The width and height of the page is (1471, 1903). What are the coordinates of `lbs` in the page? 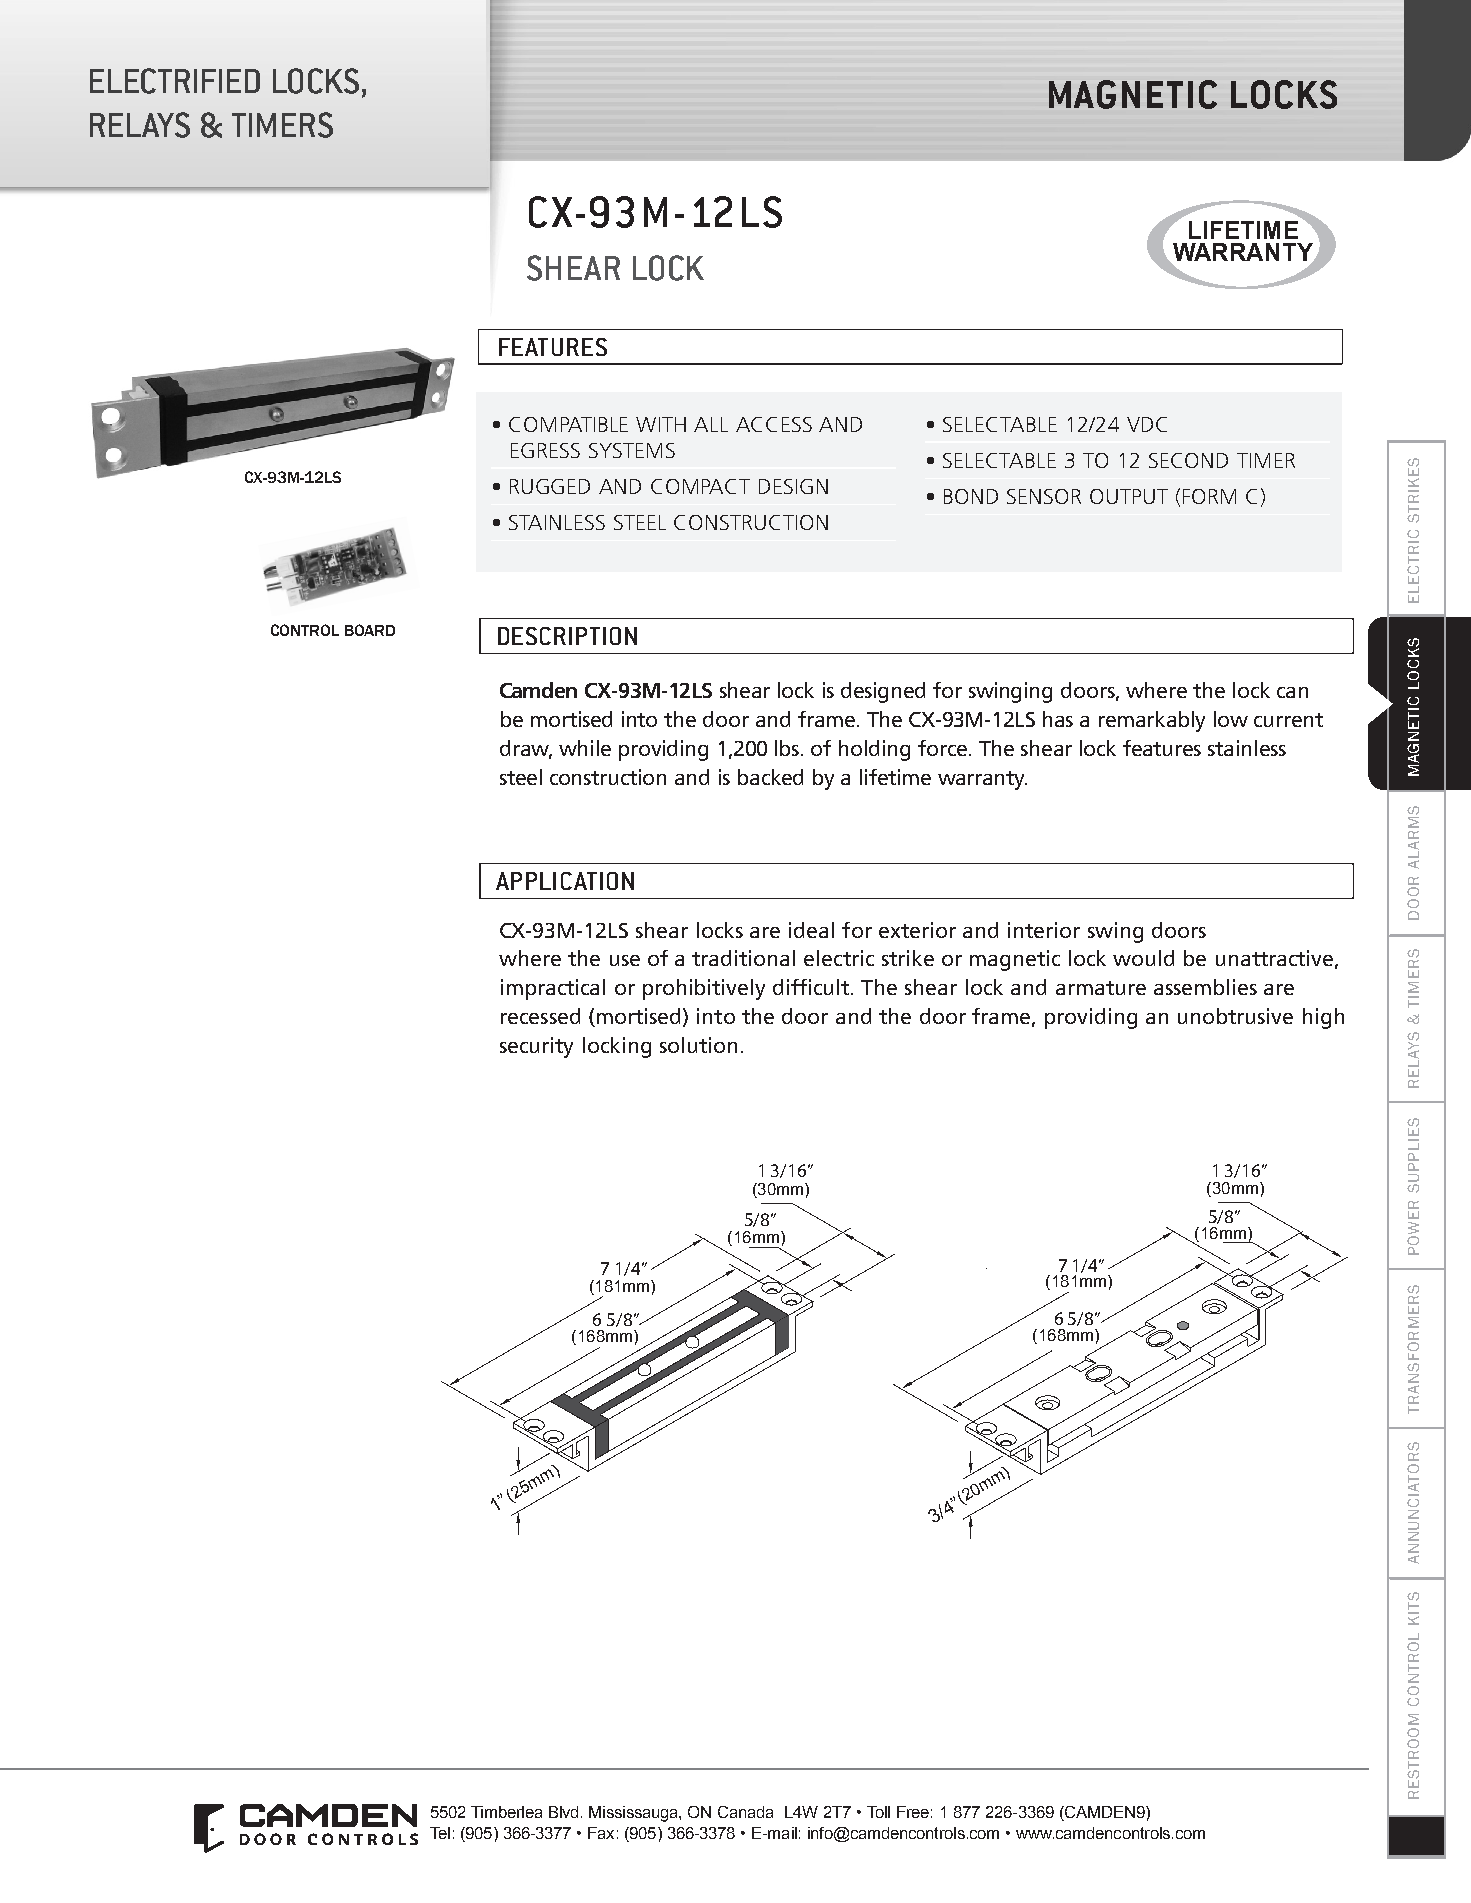 It's located at (788, 748).
